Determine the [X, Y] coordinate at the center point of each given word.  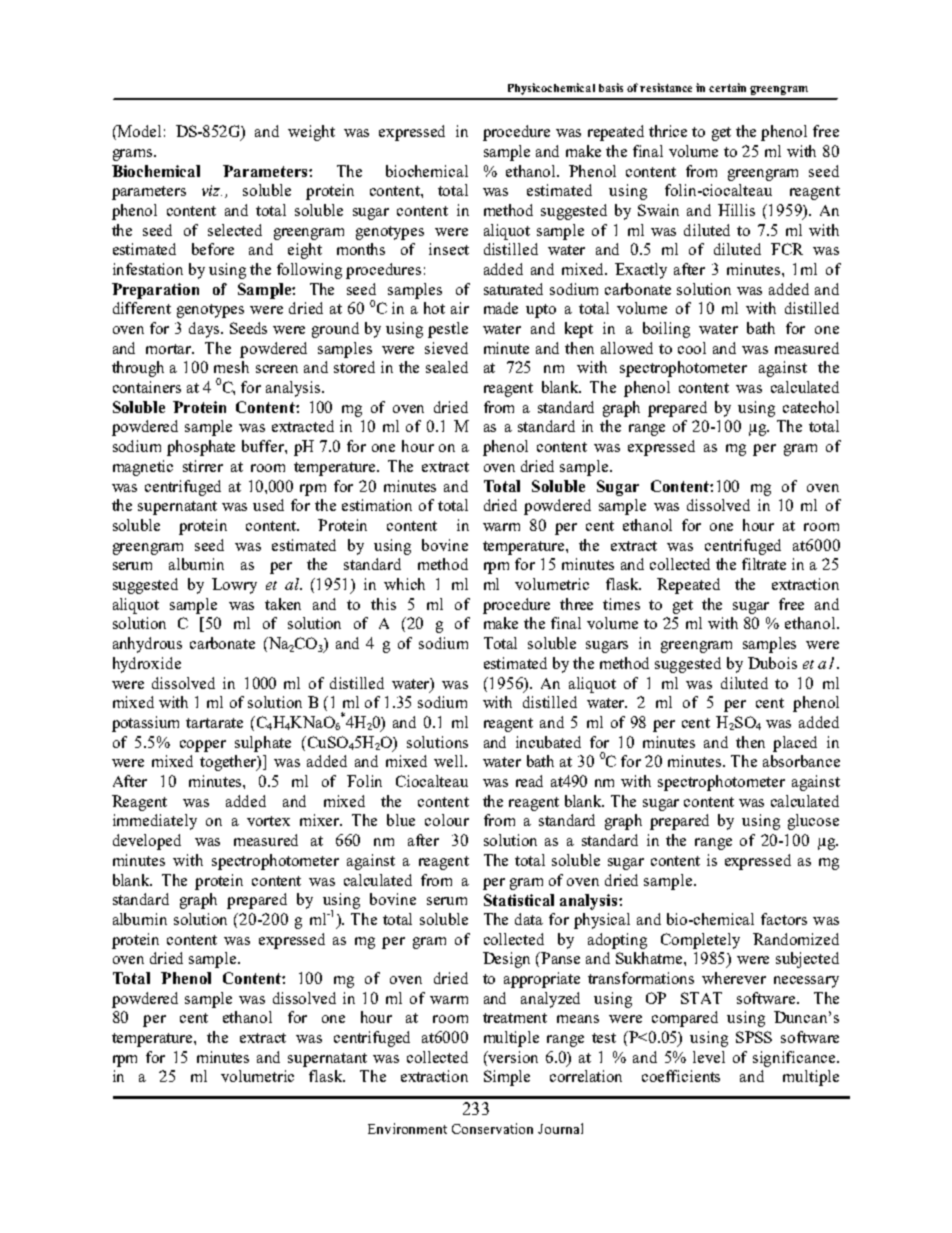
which [404, 584]
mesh [231, 367]
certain [727, 87]
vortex [268, 821]
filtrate [764, 564]
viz [212, 190]
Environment [407, 1128]
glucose [813, 822]
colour [447, 820]
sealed [447, 367]
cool [692, 348]
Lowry [234, 586]
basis [611, 87]
